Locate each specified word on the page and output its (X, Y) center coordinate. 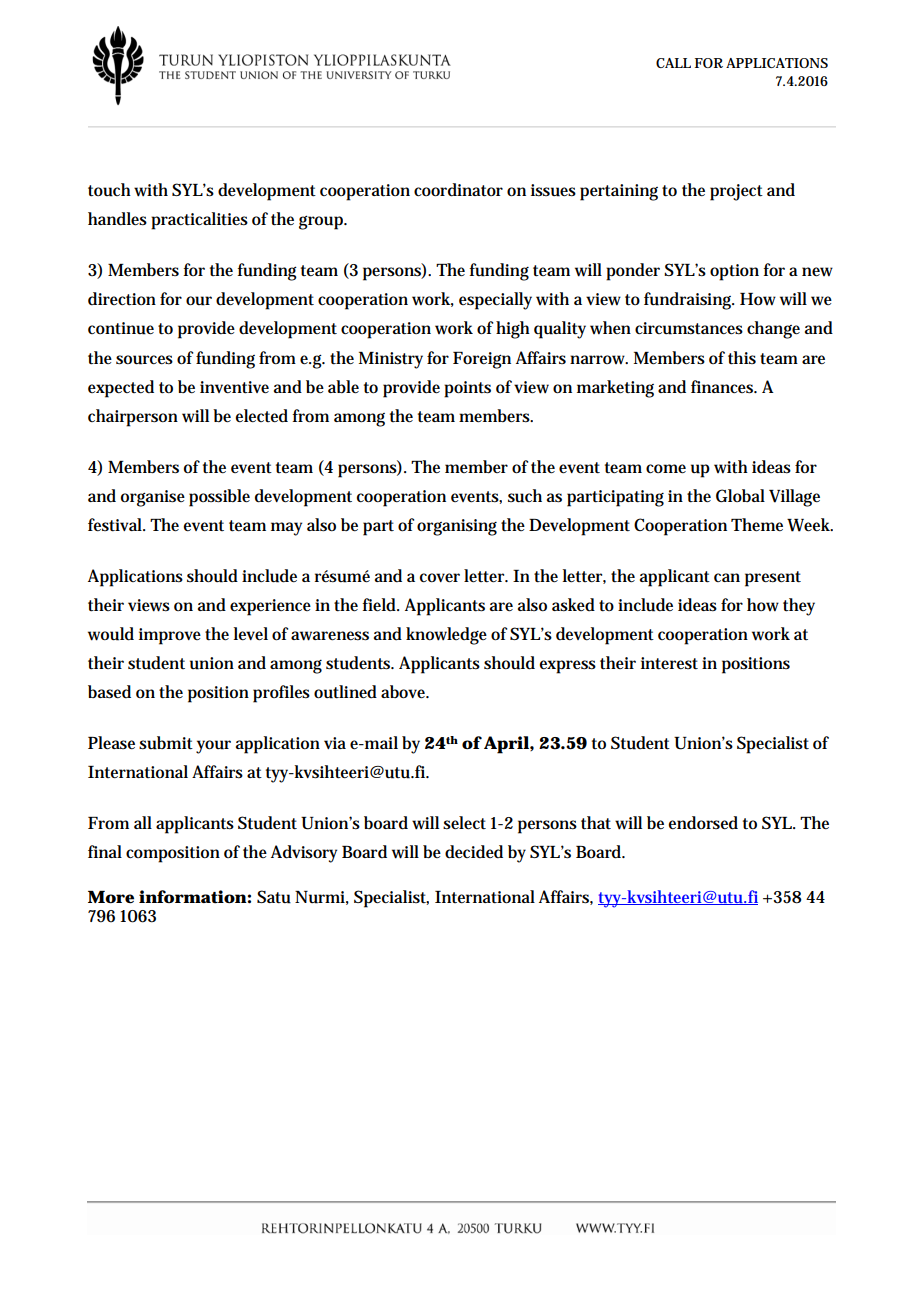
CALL (673, 63)
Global (740, 495)
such (525, 496)
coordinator (458, 190)
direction (122, 299)
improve (170, 636)
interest (669, 663)
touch (109, 190)
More (111, 897)
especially (495, 301)
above (405, 692)
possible (219, 498)
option (734, 272)
